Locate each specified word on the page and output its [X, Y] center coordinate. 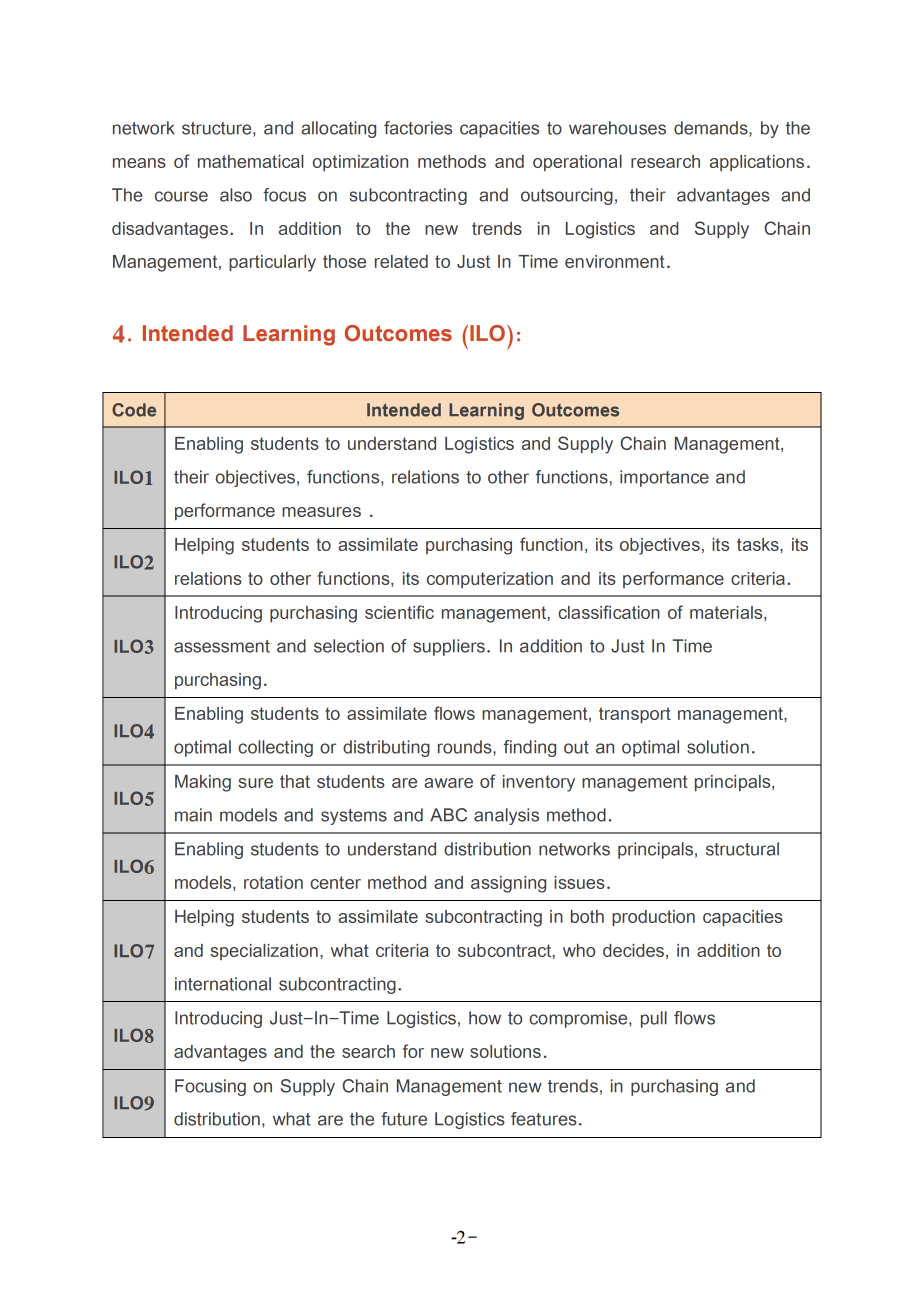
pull [654, 1019]
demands [712, 128]
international [223, 984]
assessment [222, 646]
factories [418, 128]
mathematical [251, 161]
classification [609, 612]
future [404, 1119]
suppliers [449, 647]
